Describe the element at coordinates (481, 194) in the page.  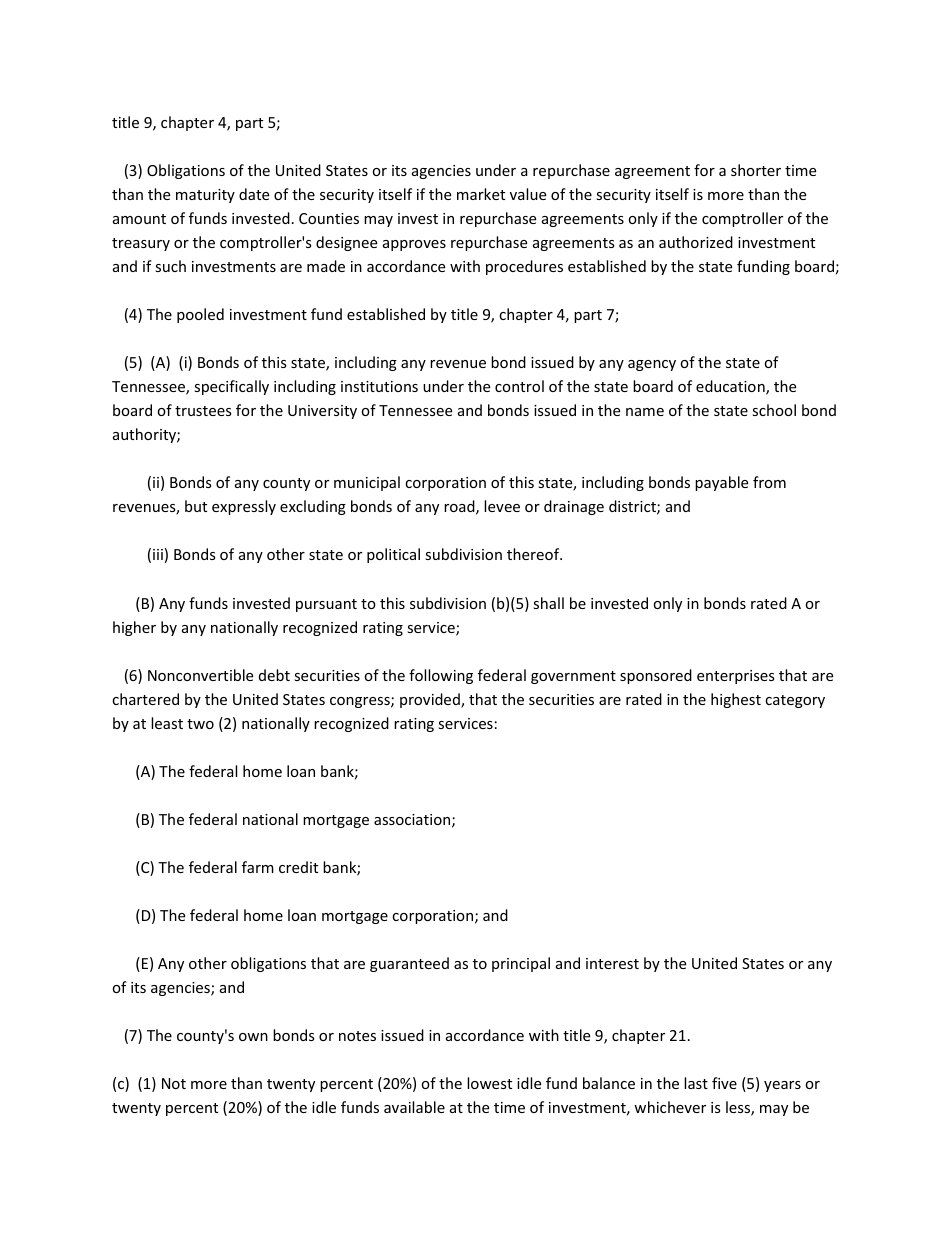
I see `market` at that location.
